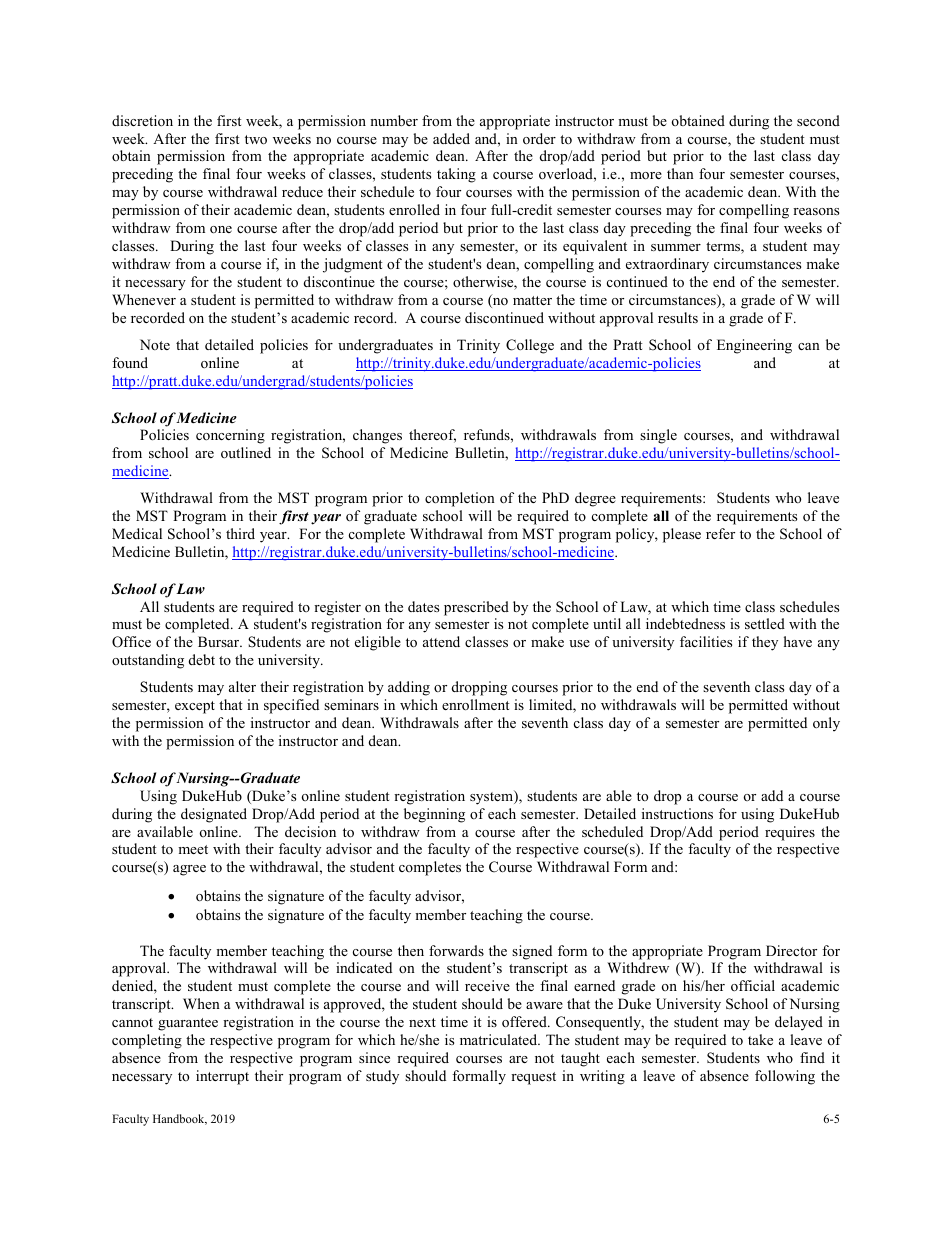 This page has width=952, height=1233. What do you see at coordinates (434, 815) in the page?
I see `beginning` at bounding box center [434, 815].
